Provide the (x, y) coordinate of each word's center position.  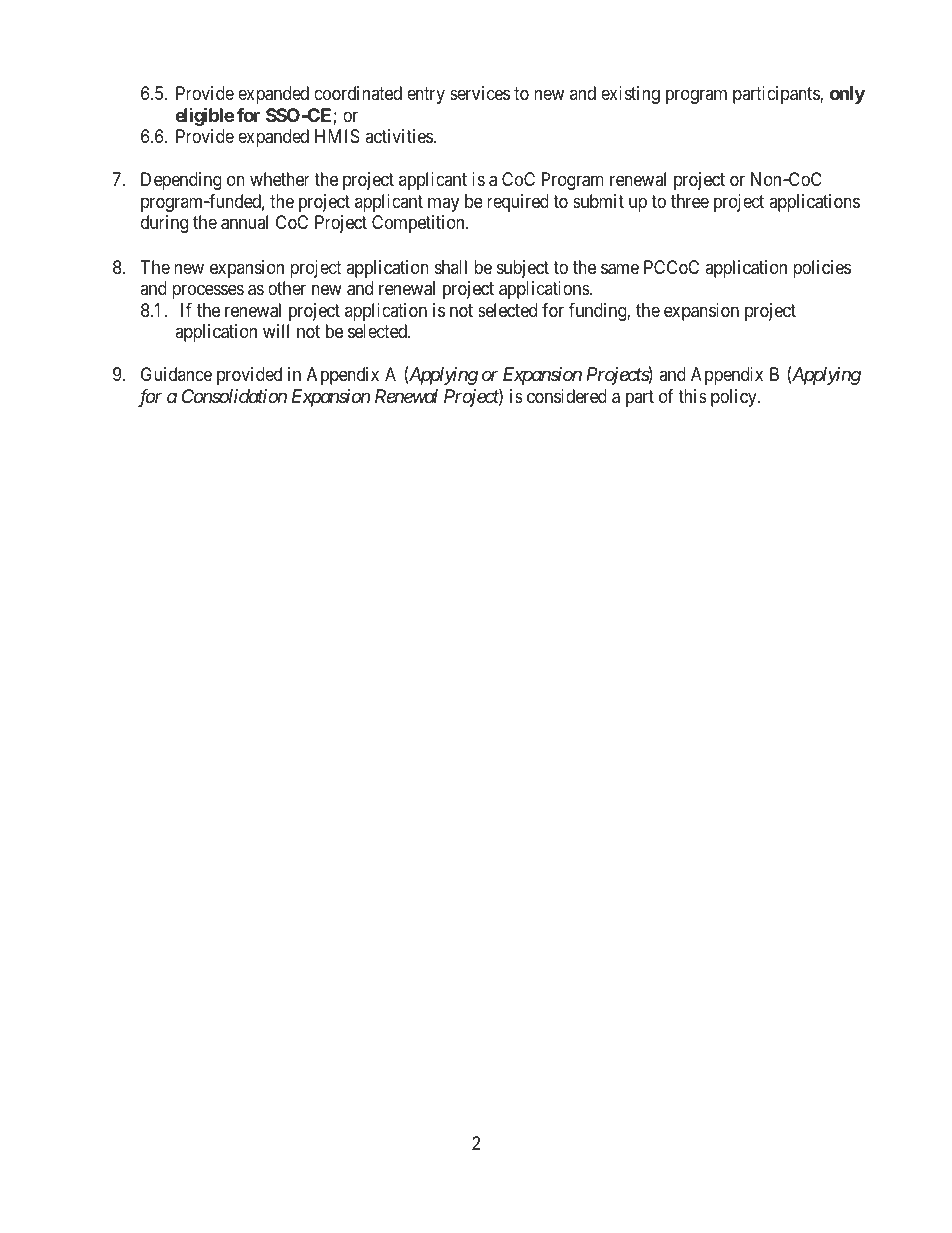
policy (735, 398)
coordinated (358, 93)
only (847, 95)
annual (244, 222)
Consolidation (234, 396)
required (518, 203)
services (480, 93)
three (690, 201)
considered (567, 396)
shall (451, 267)
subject (523, 269)
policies (822, 269)
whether (280, 179)
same (620, 269)
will (276, 331)
